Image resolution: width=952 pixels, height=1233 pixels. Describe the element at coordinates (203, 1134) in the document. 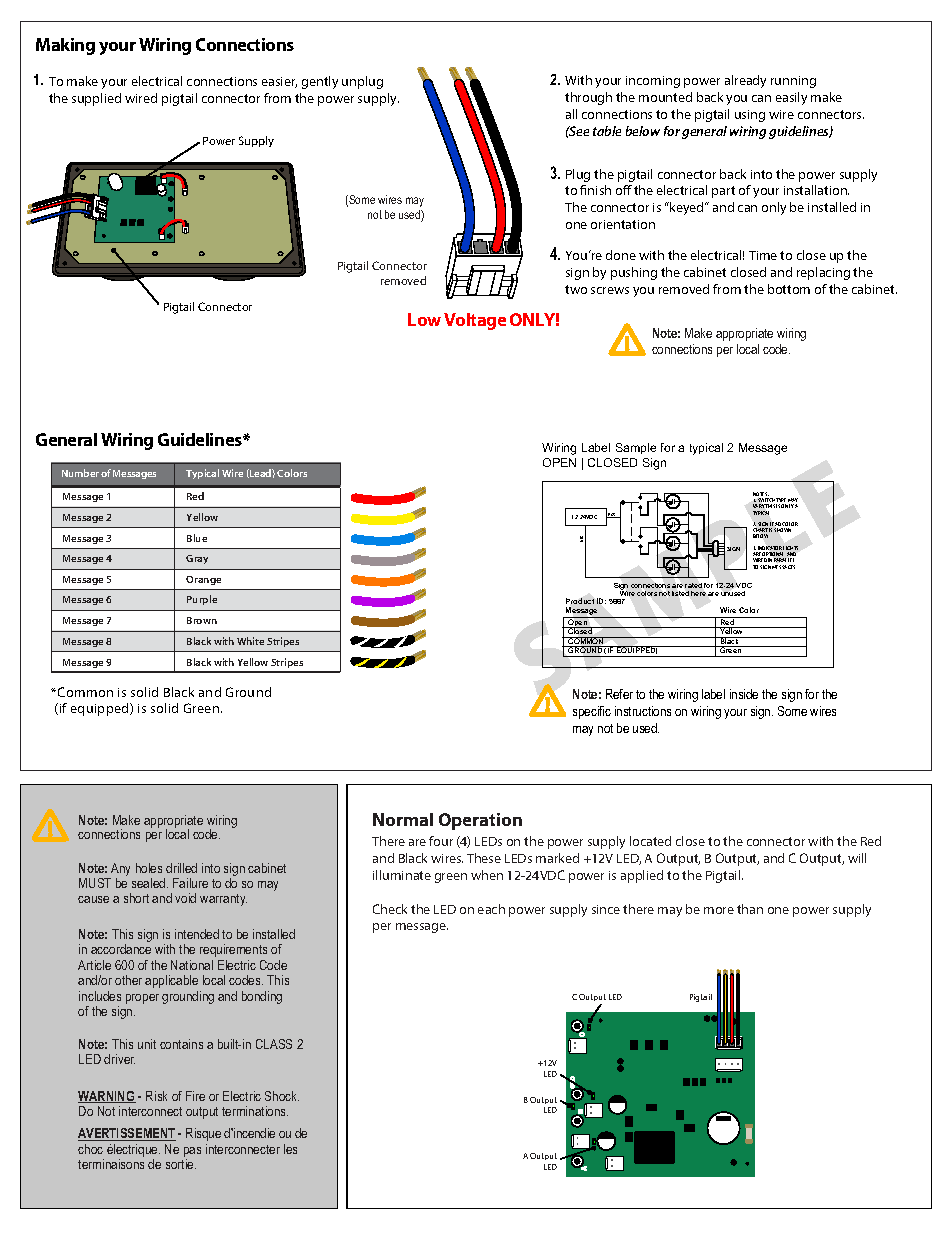

I see `Risque` at that location.
